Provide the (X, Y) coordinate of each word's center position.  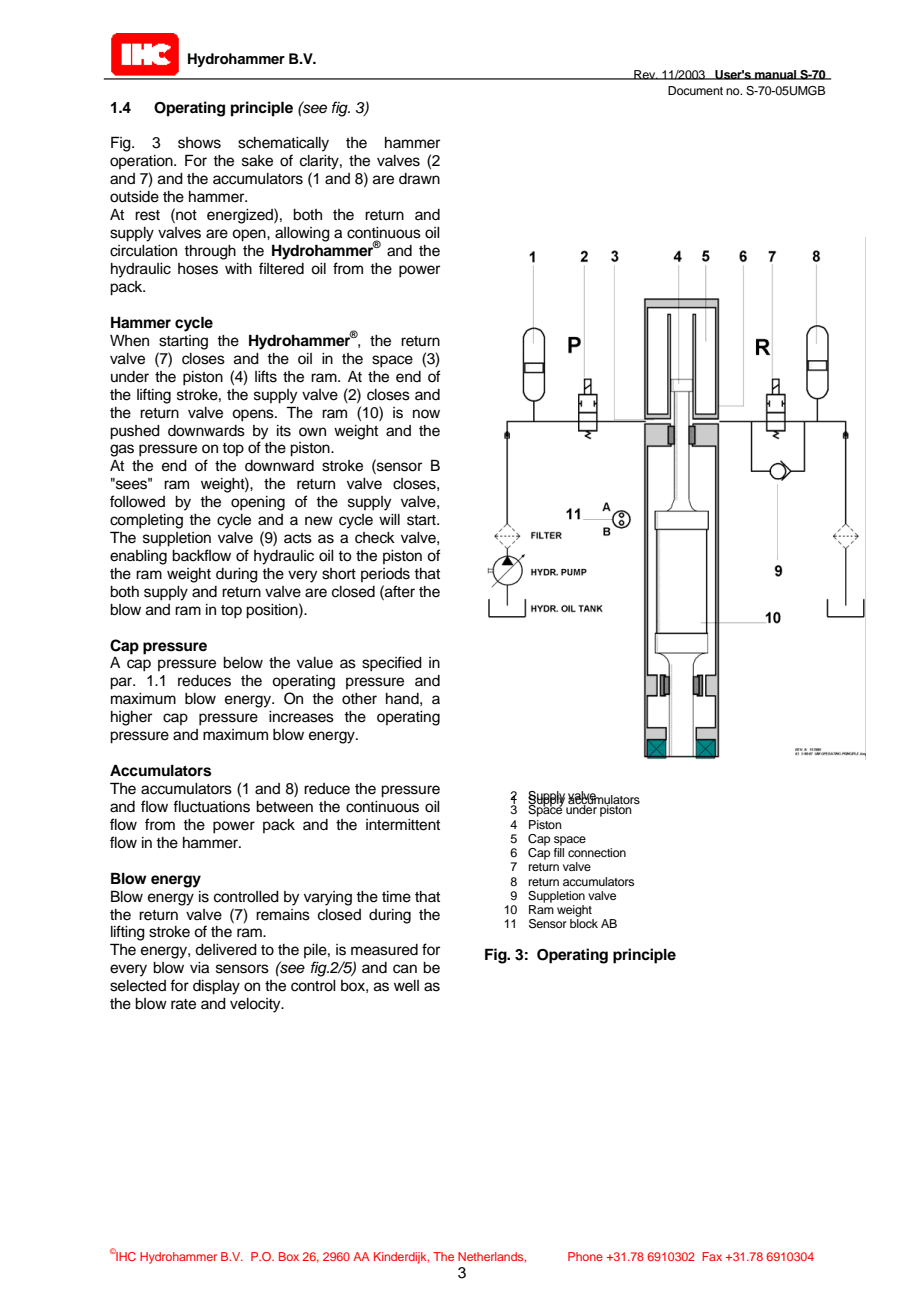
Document (695, 90)
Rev (645, 75)
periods (385, 575)
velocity (256, 1005)
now (426, 413)
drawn (419, 179)
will (389, 519)
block (584, 923)
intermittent (403, 825)
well (406, 986)
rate (183, 1004)
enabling (138, 557)
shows (199, 143)
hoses (198, 269)
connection (597, 852)
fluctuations (211, 806)
